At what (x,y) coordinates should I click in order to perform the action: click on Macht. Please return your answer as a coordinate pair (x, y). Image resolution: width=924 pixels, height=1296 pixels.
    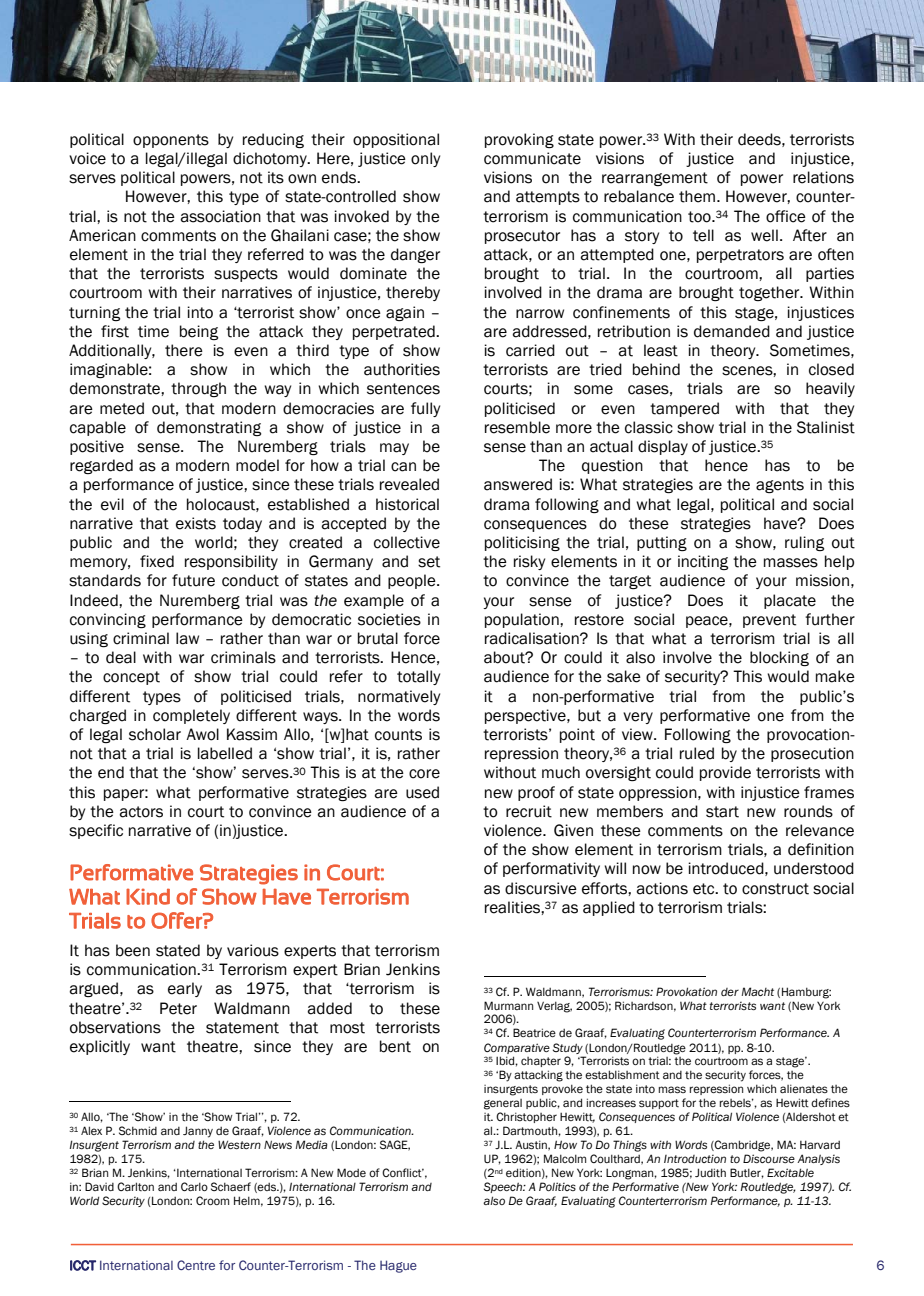
    Looking at the image, I should click on (757, 991).
